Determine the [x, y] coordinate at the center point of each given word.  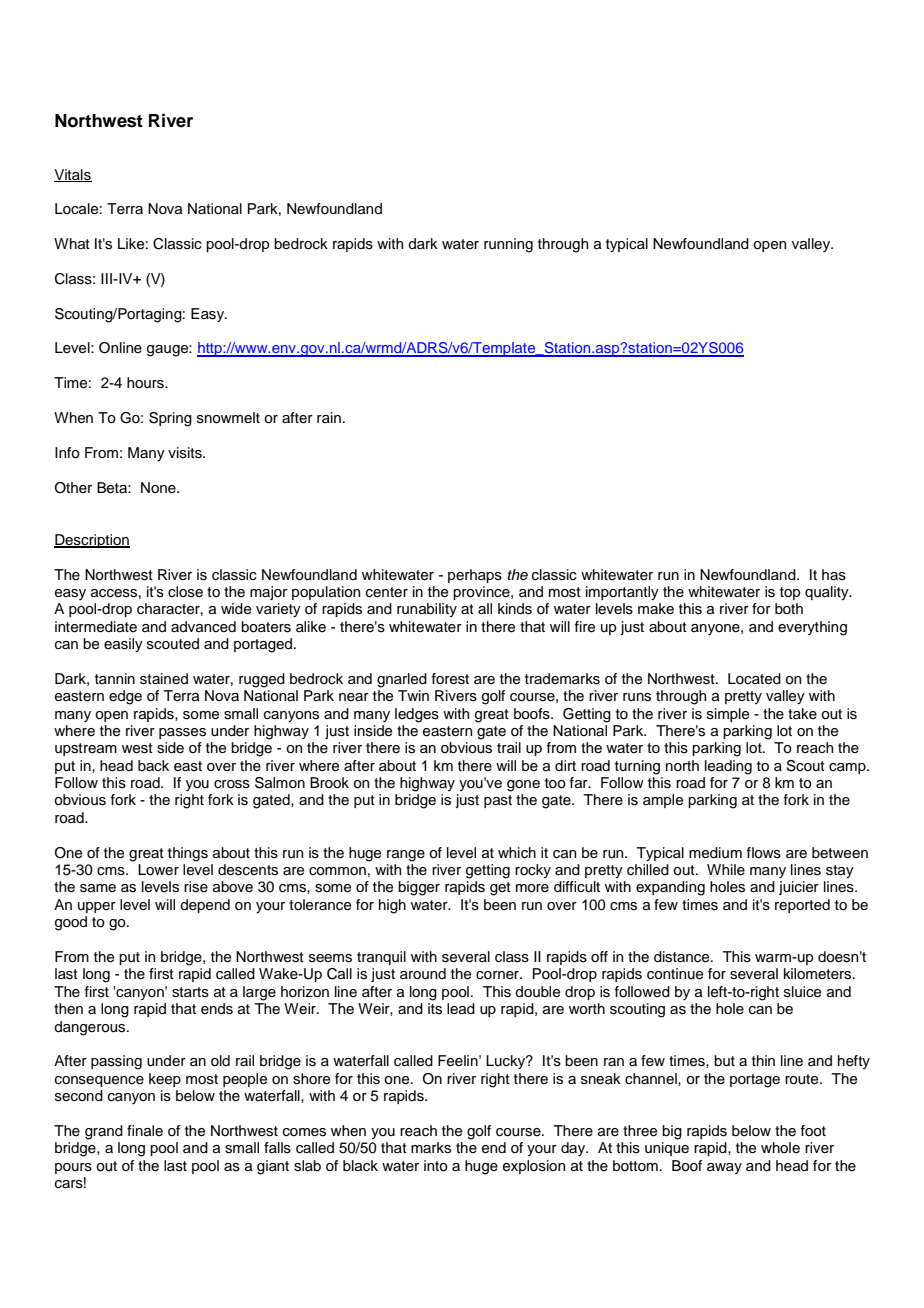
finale [145, 1130]
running [508, 245]
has [834, 575]
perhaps [475, 576]
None [159, 488]
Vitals [73, 175]
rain [329, 417]
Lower [158, 869]
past [498, 801]
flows [764, 853]
